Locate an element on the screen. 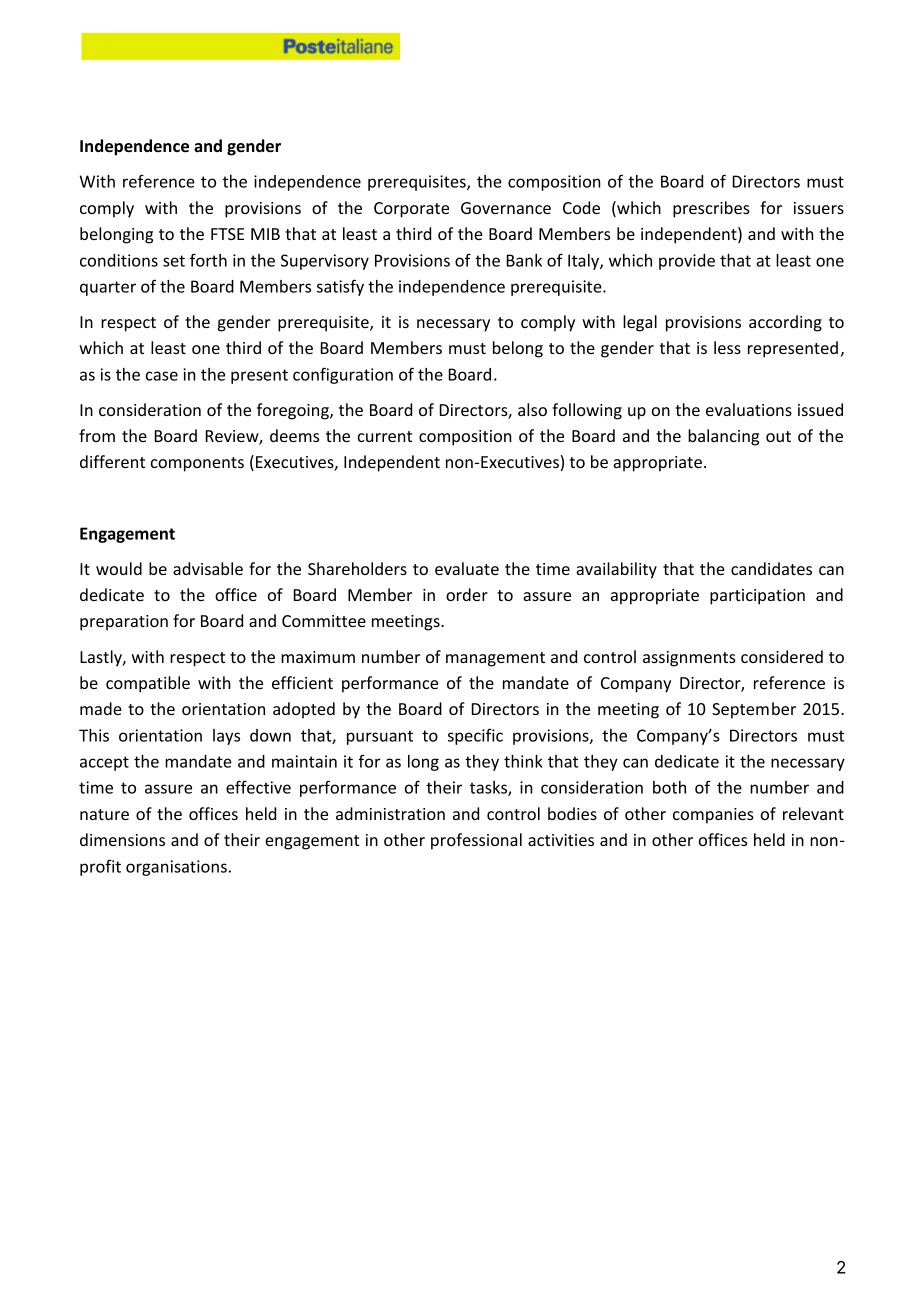  companies is located at coordinates (713, 816).
